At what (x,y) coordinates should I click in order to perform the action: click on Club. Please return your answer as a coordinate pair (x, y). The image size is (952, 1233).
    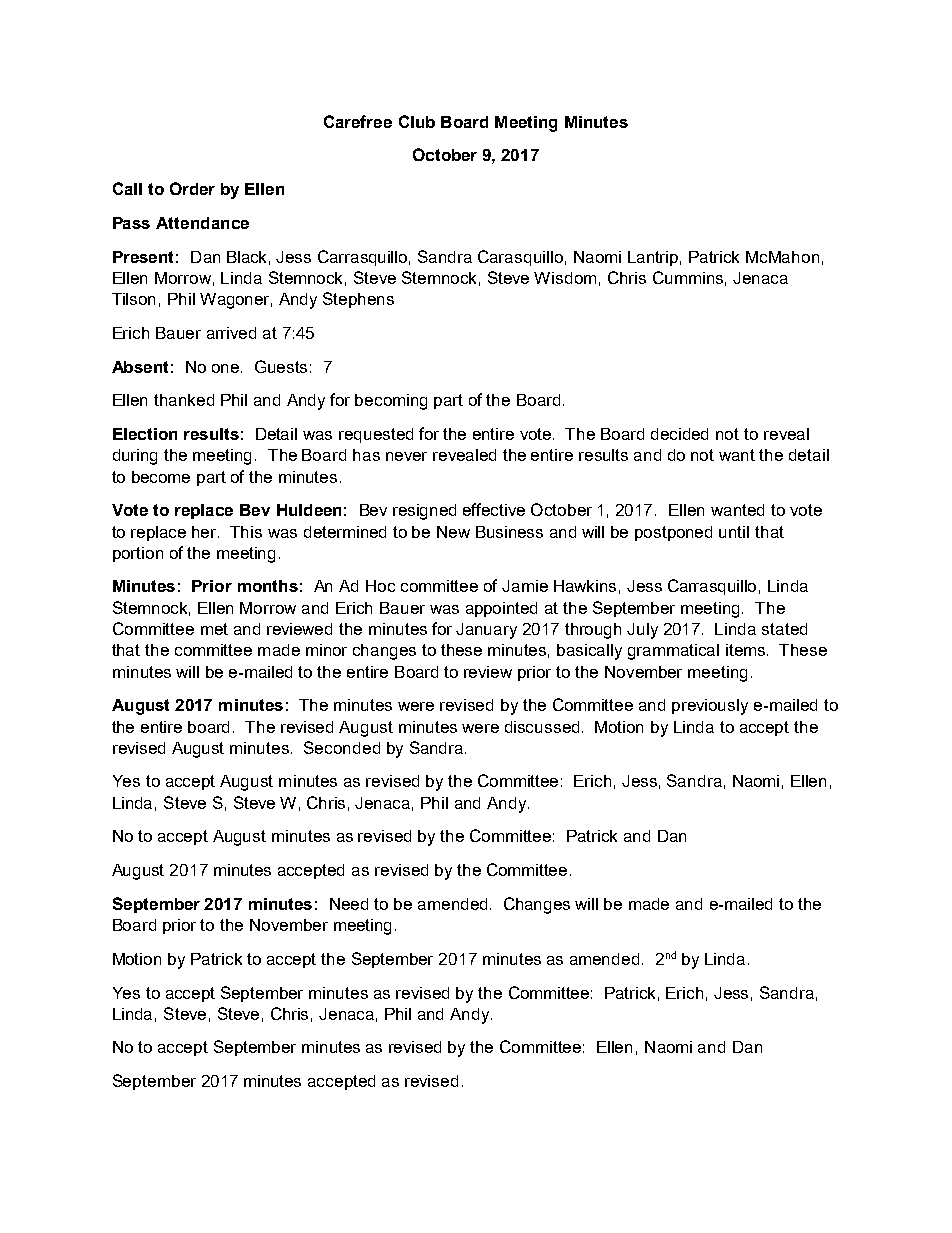
    Looking at the image, I should click on (417, 121).
